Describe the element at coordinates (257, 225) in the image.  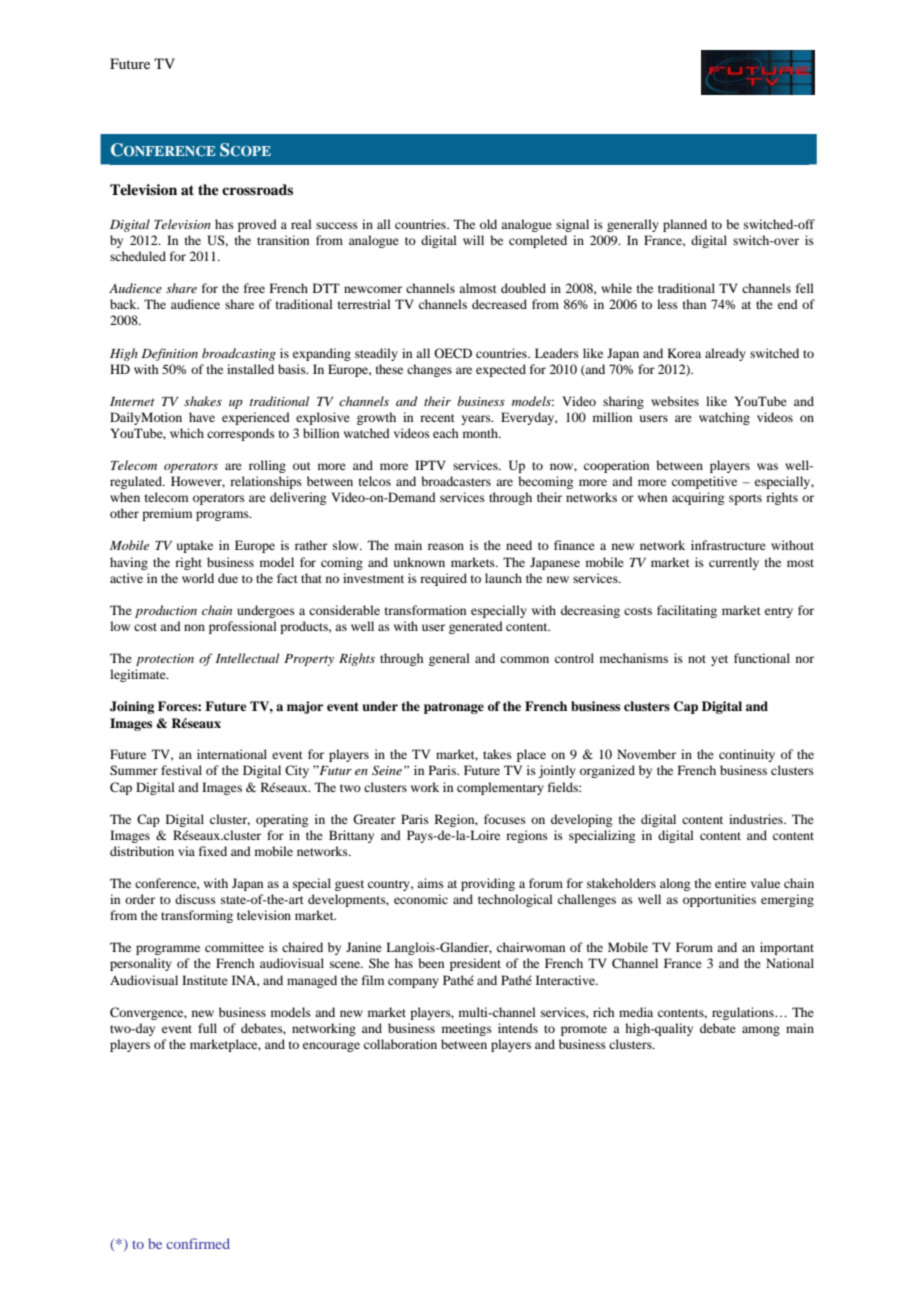
I see `proved` at that location.
